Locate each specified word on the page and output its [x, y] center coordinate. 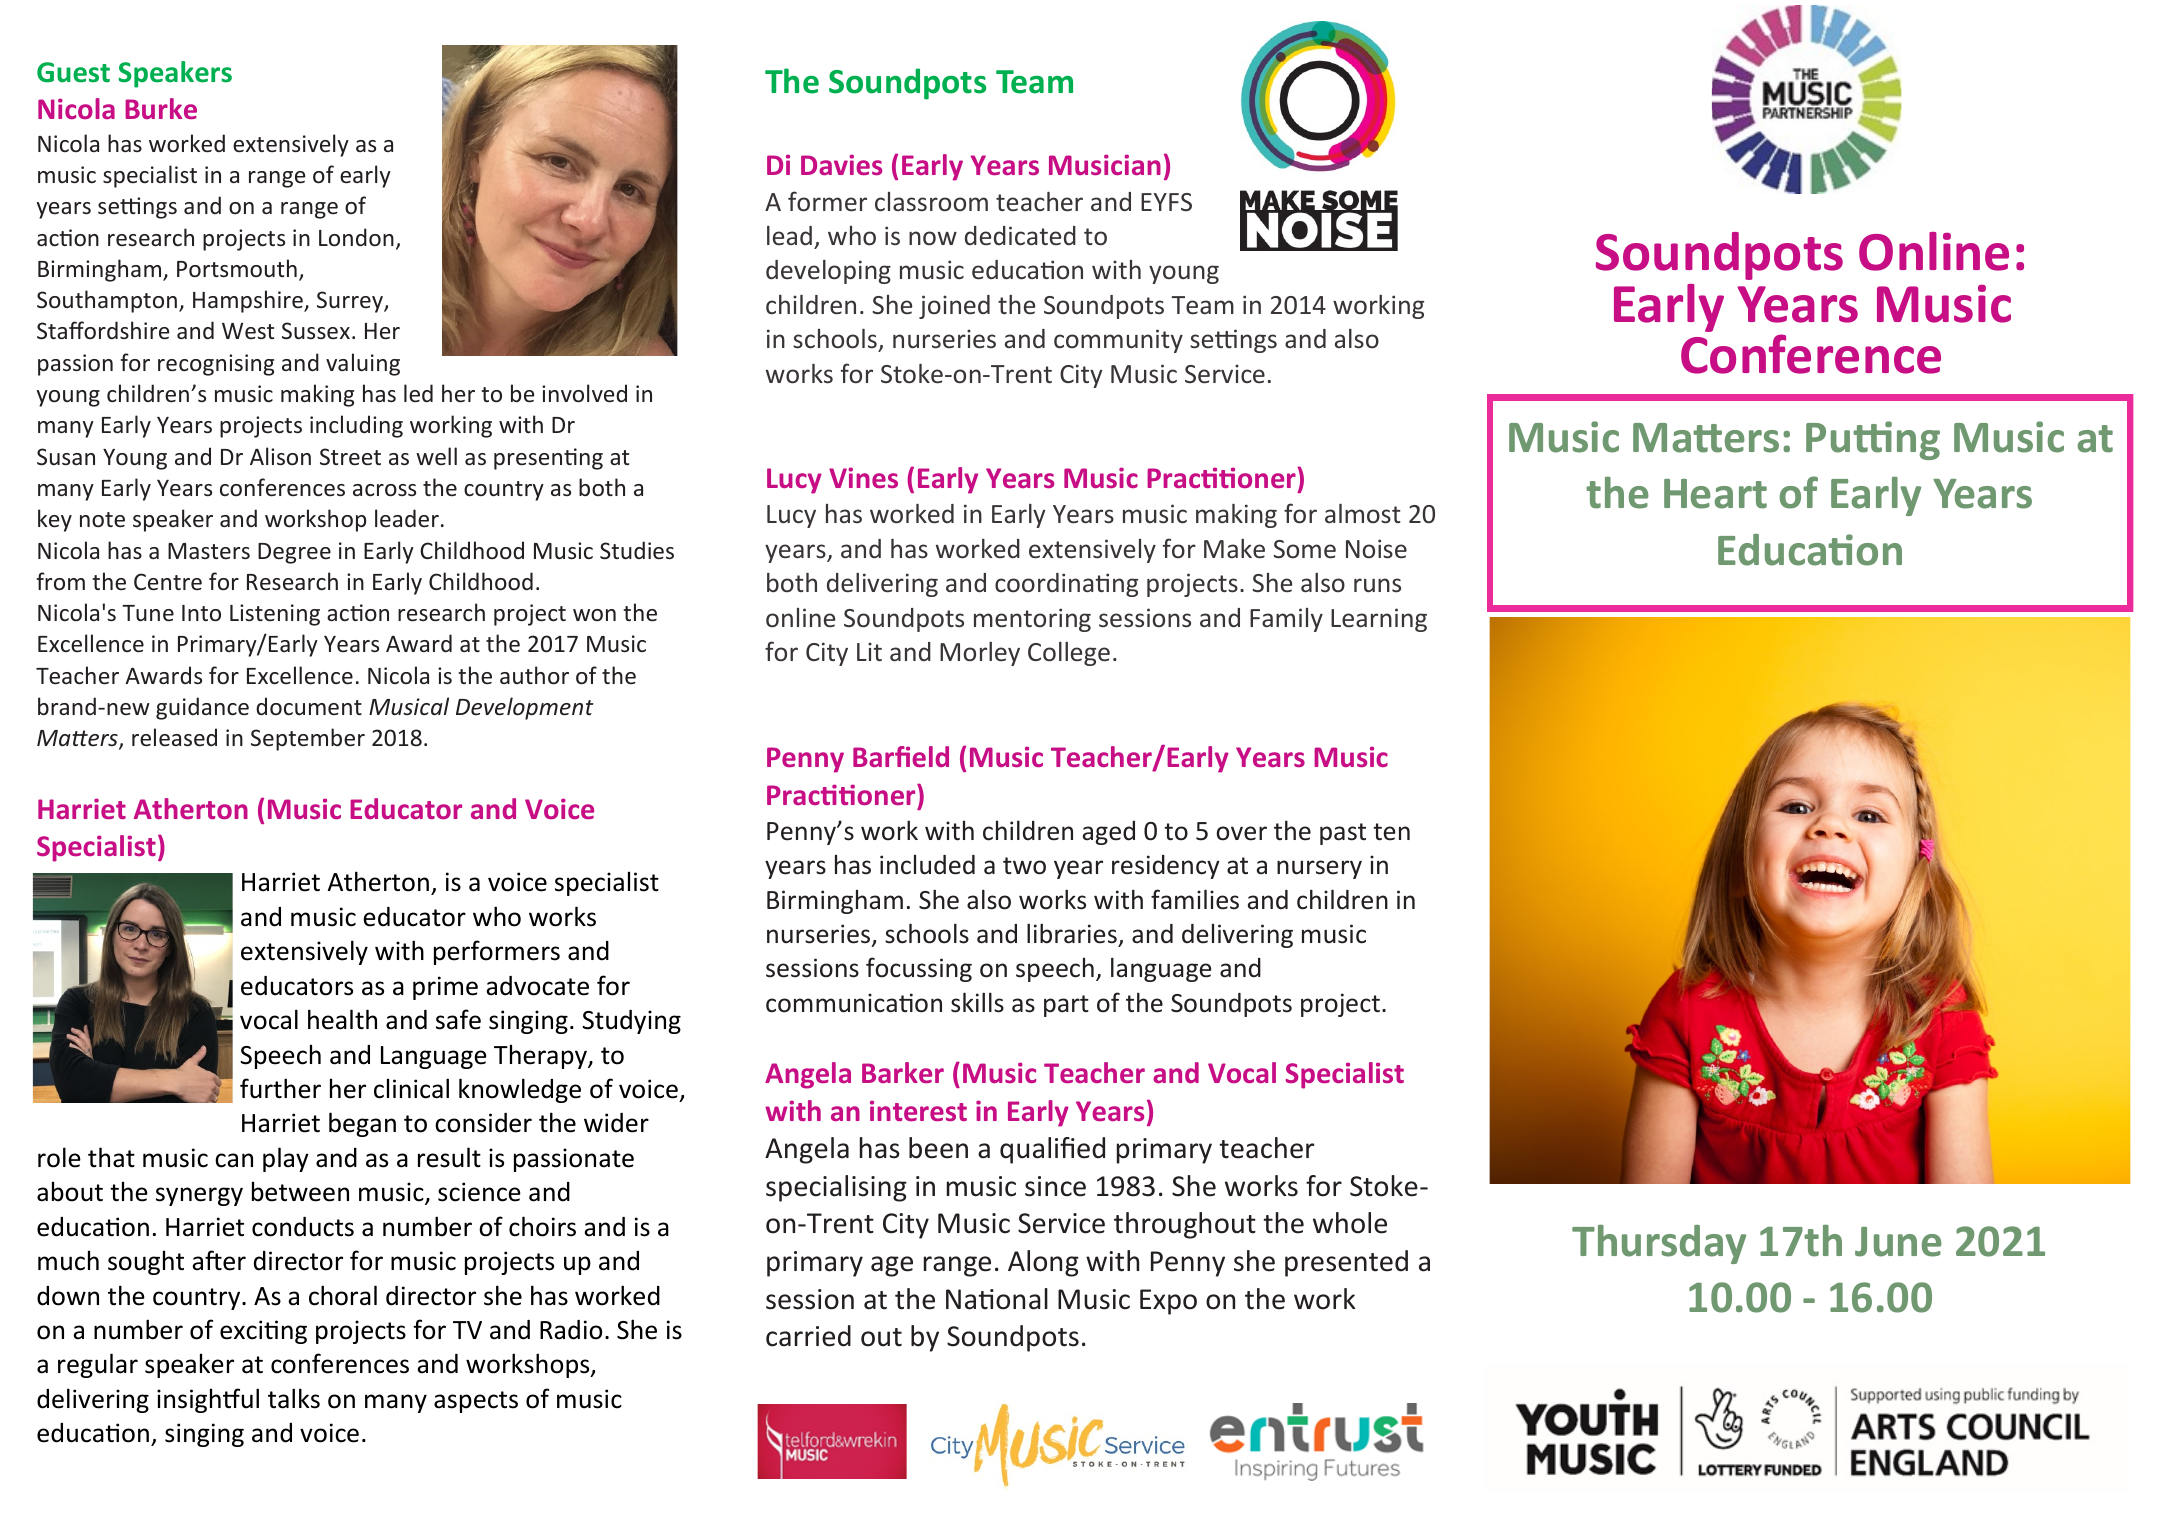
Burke [161, 108]
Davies [841, 164]
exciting [263, 1332]
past [1343, 834]
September [308, 739]
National [997, 1299]
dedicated [1020, 236]
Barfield [901, 756]
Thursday [1659, 1244]
